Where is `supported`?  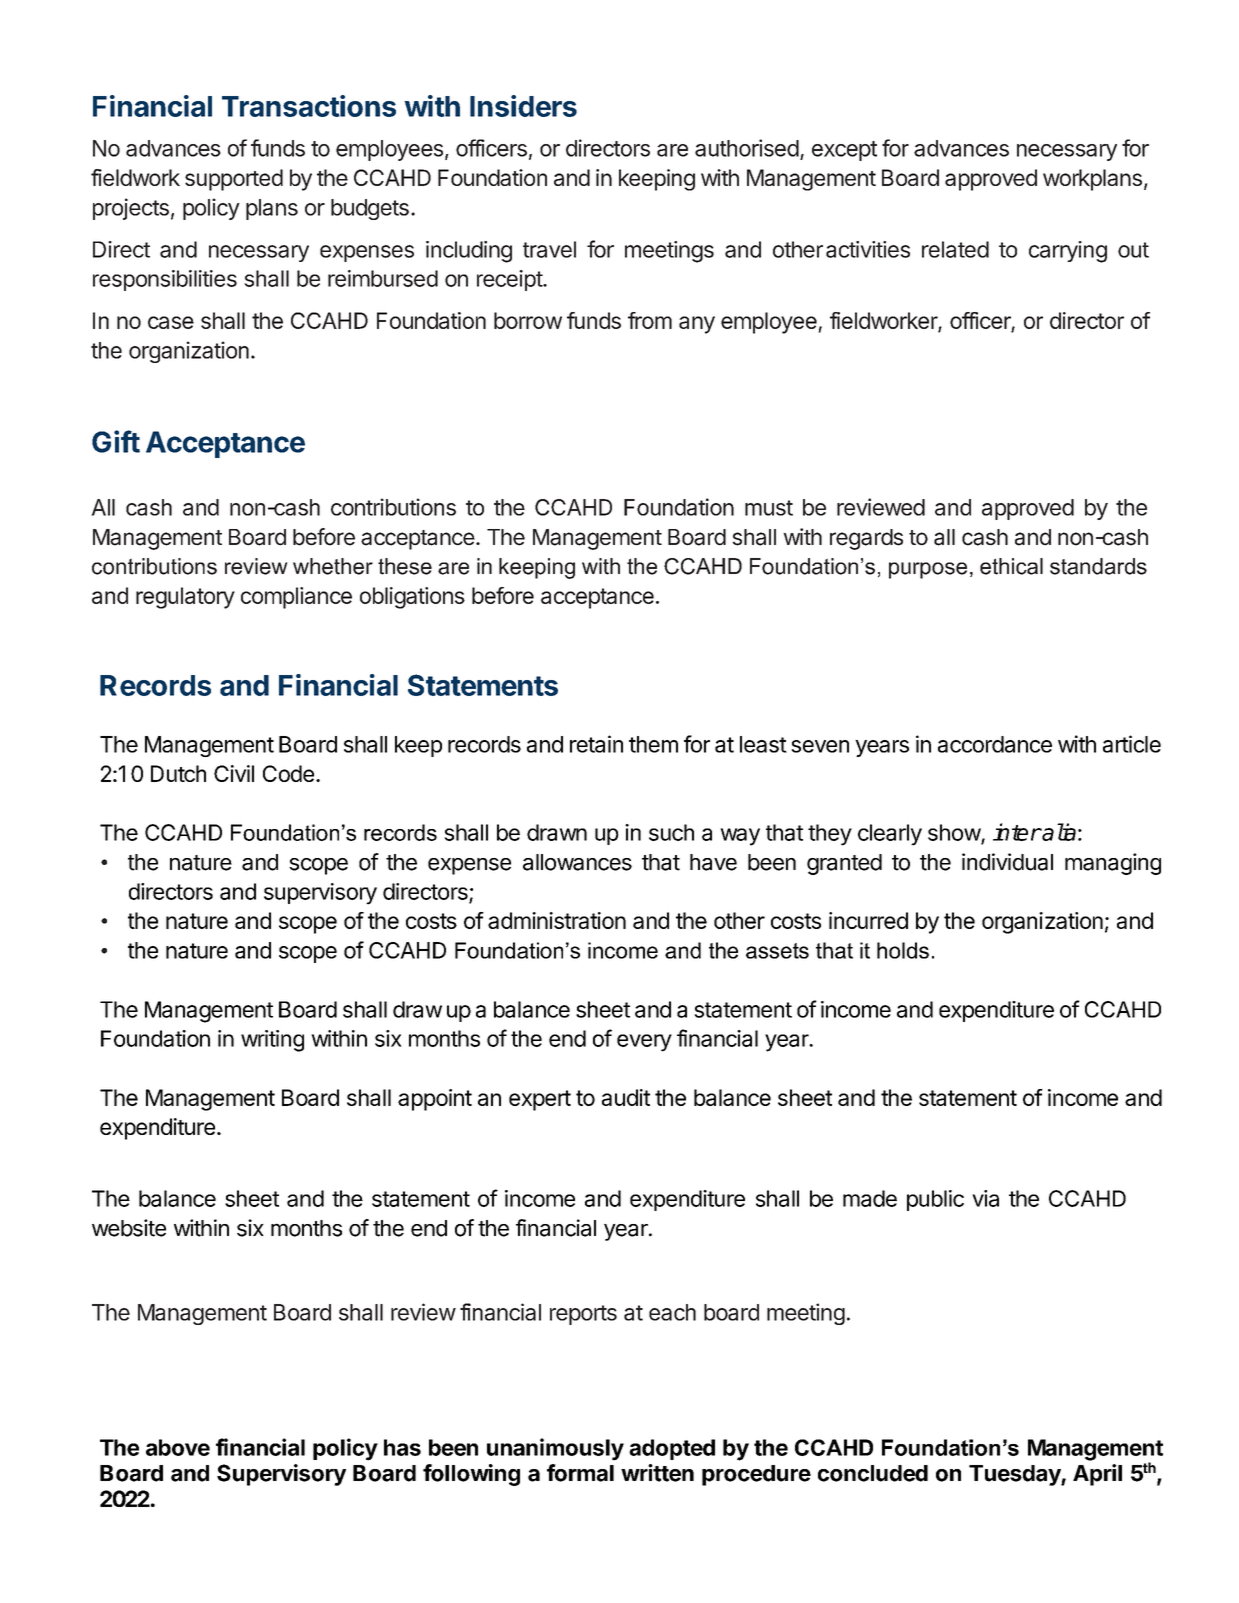
supported is located at coordinates (234, 180).
